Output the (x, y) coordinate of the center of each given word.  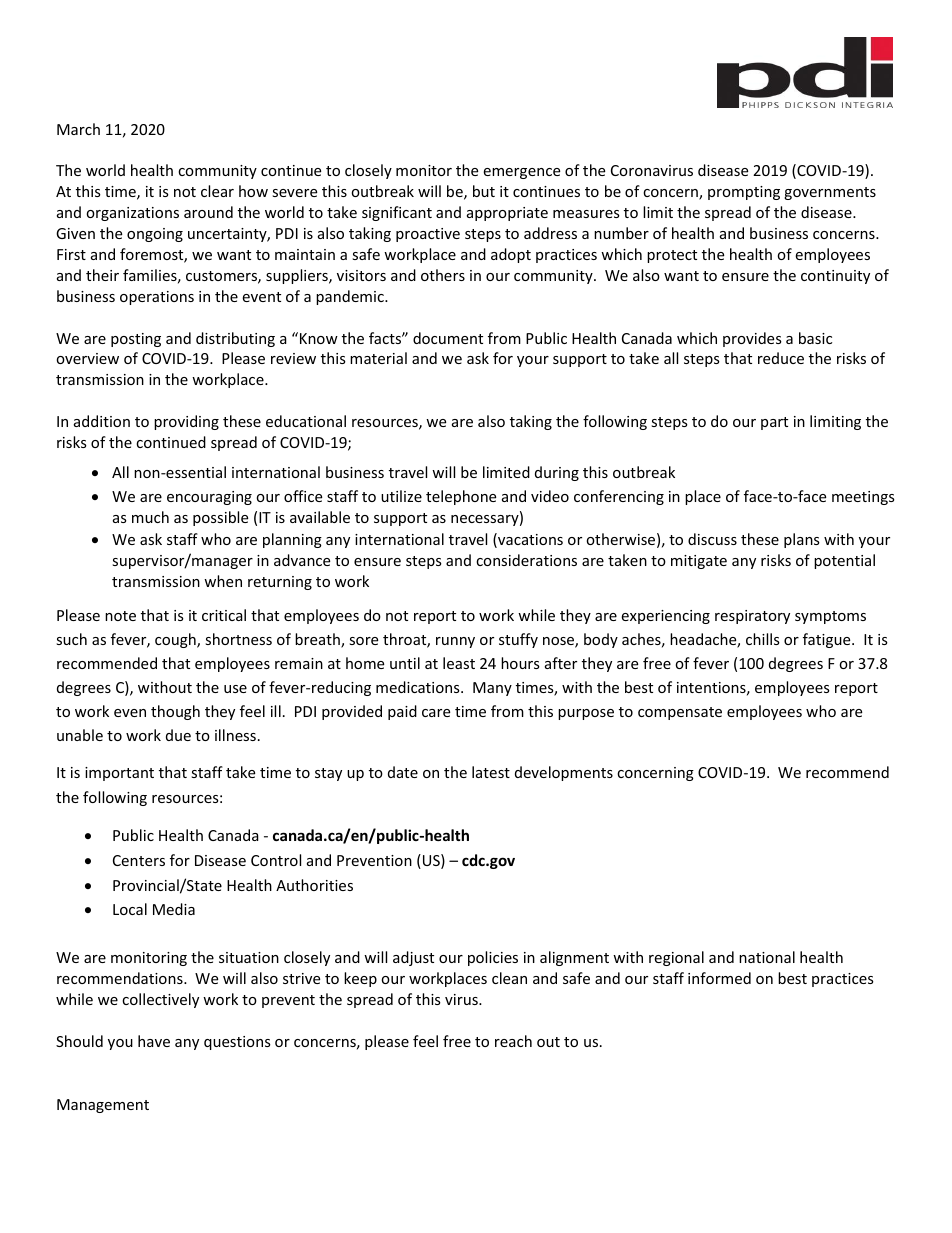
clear (217, 191)
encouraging (209, 498)
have (154, 1041)
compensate (680, 713)
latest (491, 772)
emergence (521, 173)
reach (513, 1041)
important (119, 774)
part (774, 423)
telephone (461, 497)
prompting (744, 193)
